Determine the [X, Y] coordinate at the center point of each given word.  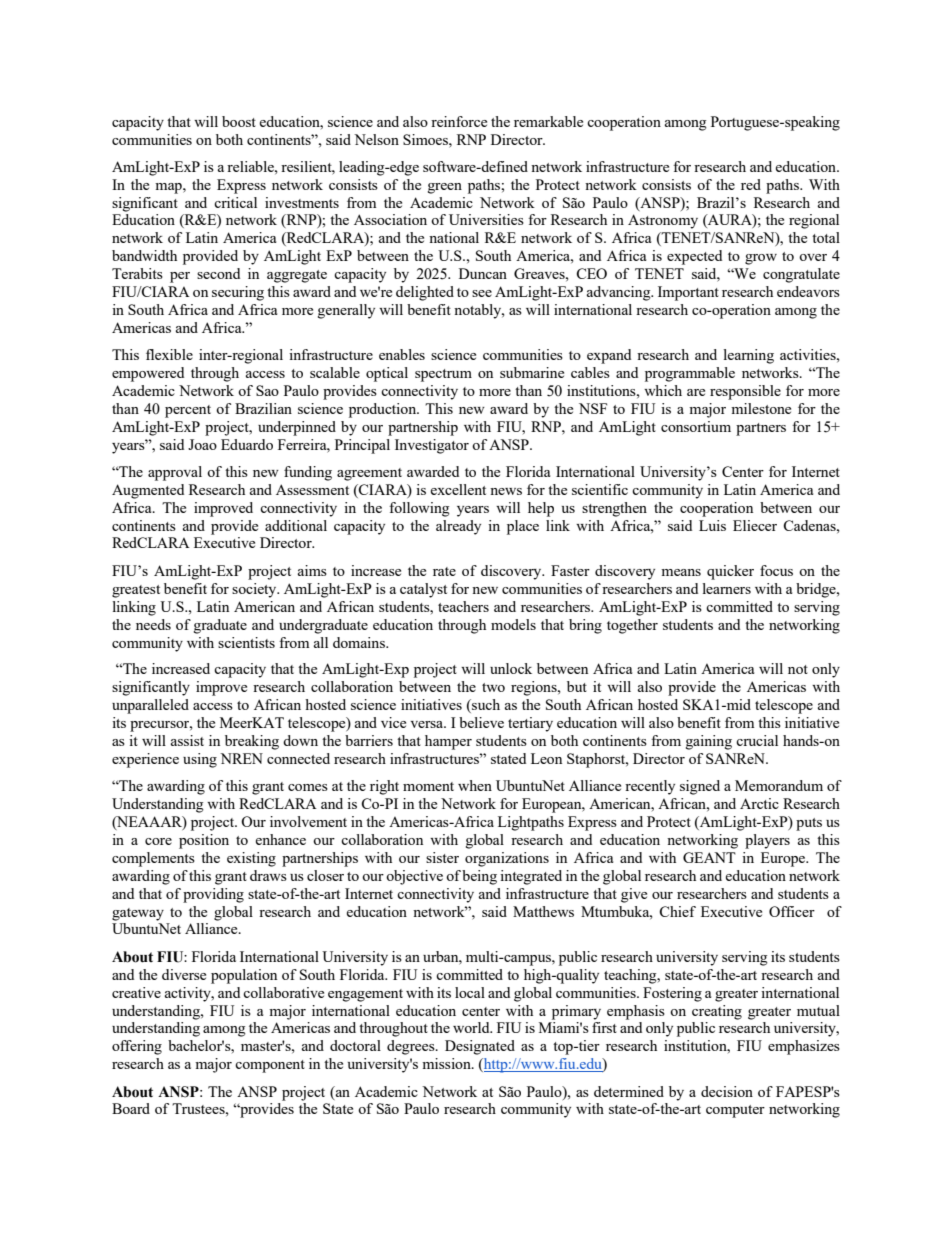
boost [239, 121]
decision [727, 1091]
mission [447, 1063]
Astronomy [663, 221]
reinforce [459, 121]
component [270, 1066]
